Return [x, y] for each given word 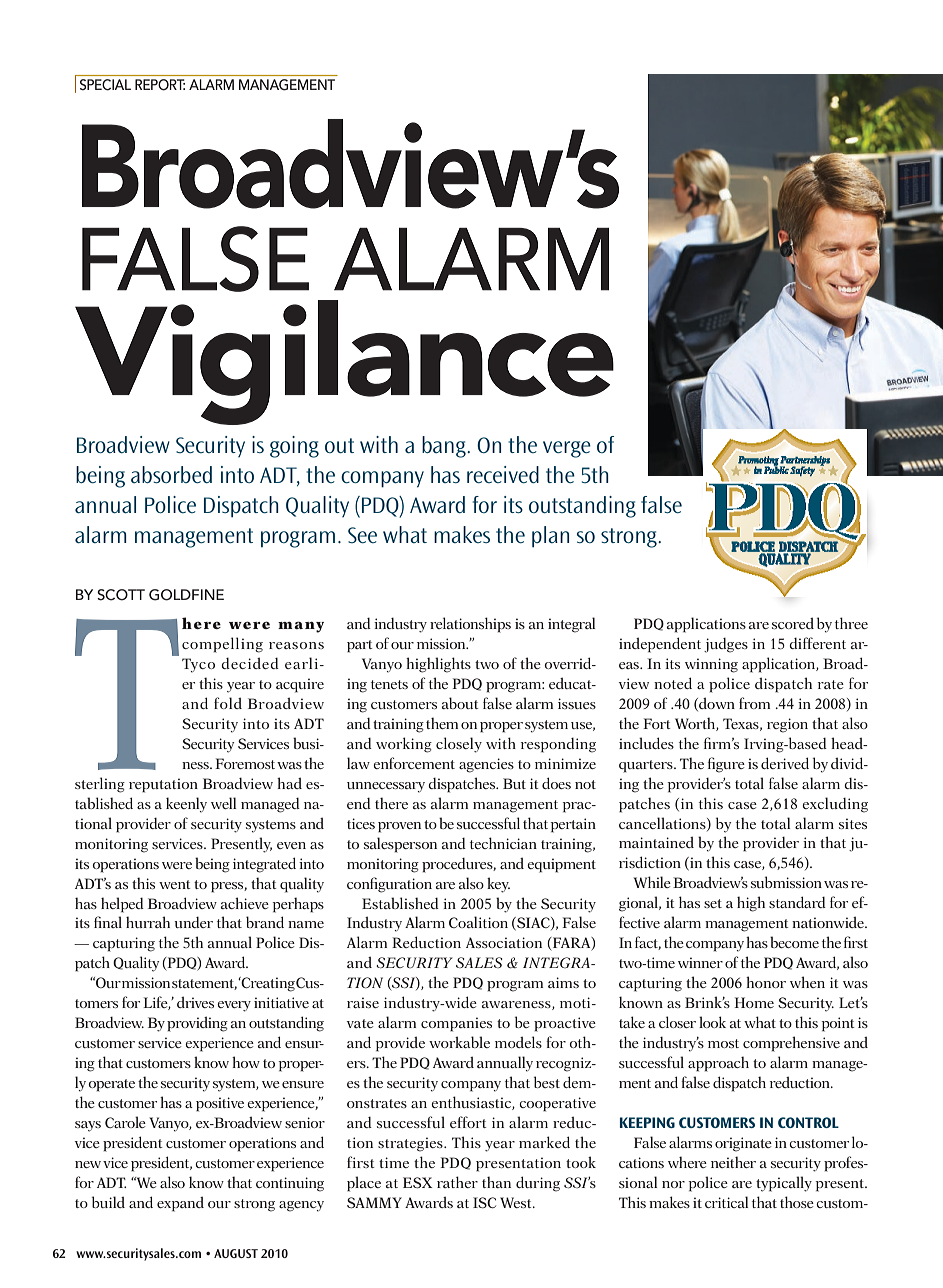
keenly [186, 805]
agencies [486, 765]
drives [195, 1002]
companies [456, 1024]
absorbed [171, 474]
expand [180, 1204]
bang [445, 447]
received [503, 474]
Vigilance [344, 362]
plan [550, 536]
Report [160, 84]
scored [793, 623]
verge [567, 449]
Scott [121, 595]
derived [785, 763]
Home [754, 1002]
